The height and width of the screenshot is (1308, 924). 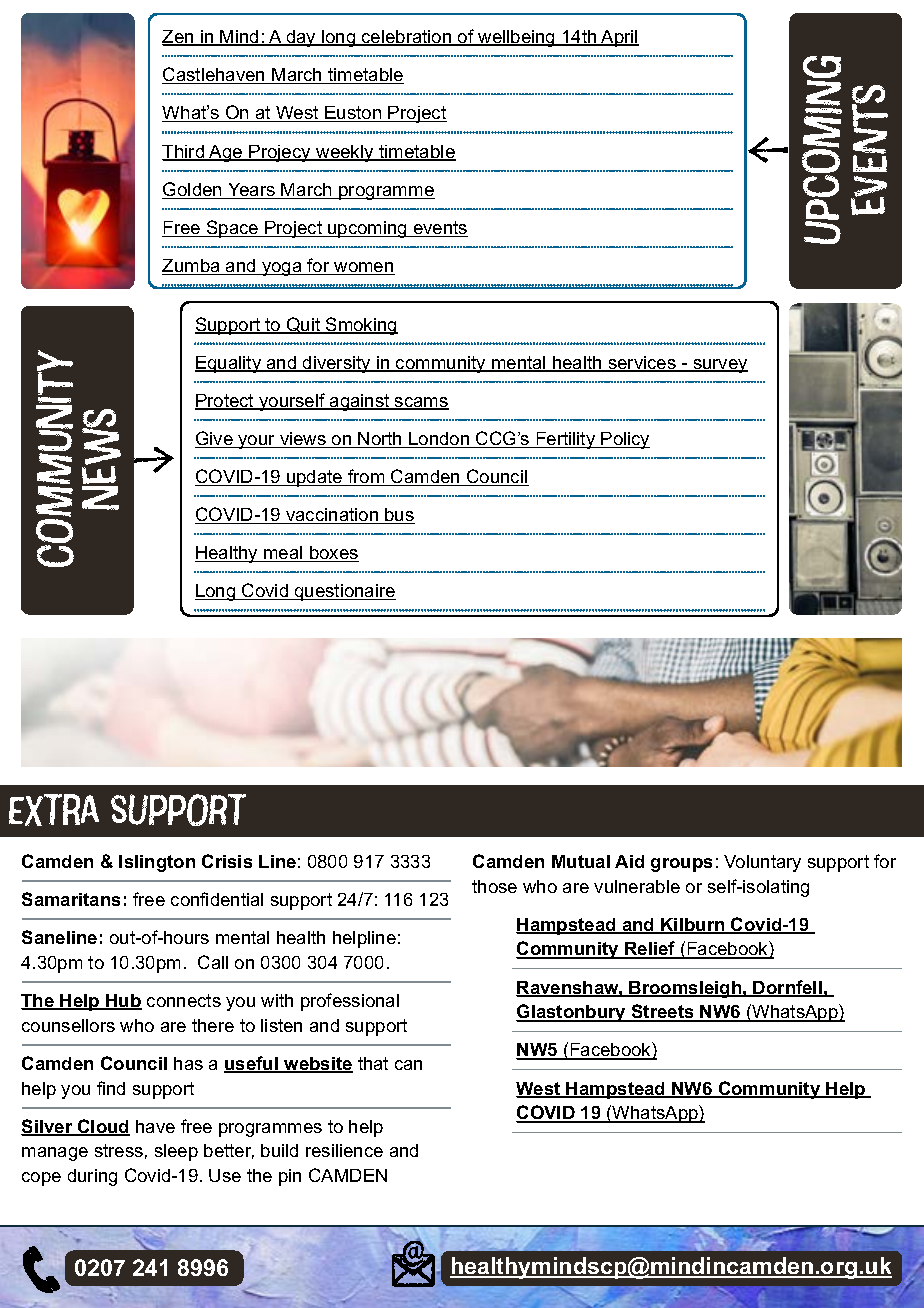 I want to click on services, so click(x=642, y=364).
